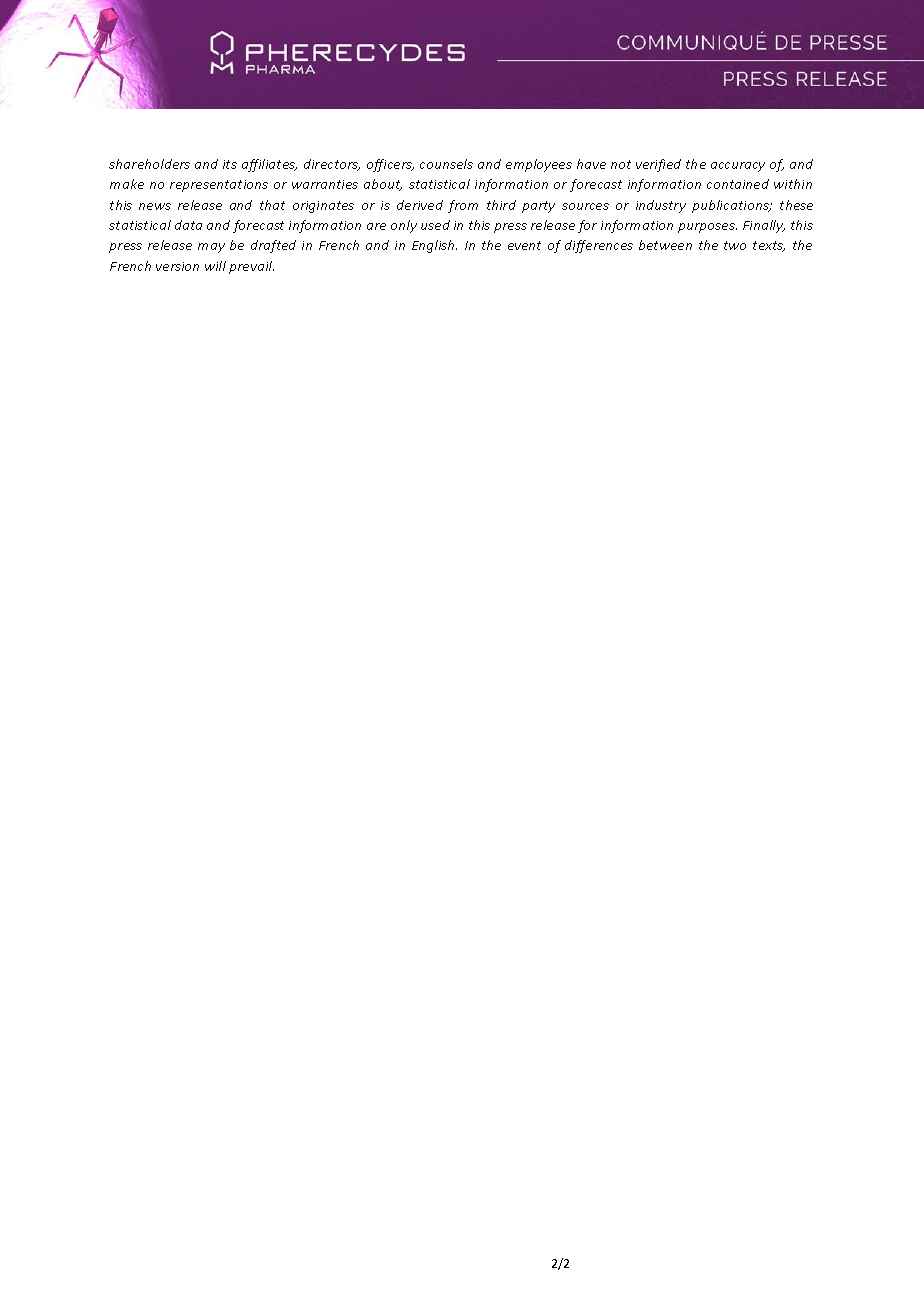 This document has height=1308, width=924. I want to click on third, so click(501, 205).
